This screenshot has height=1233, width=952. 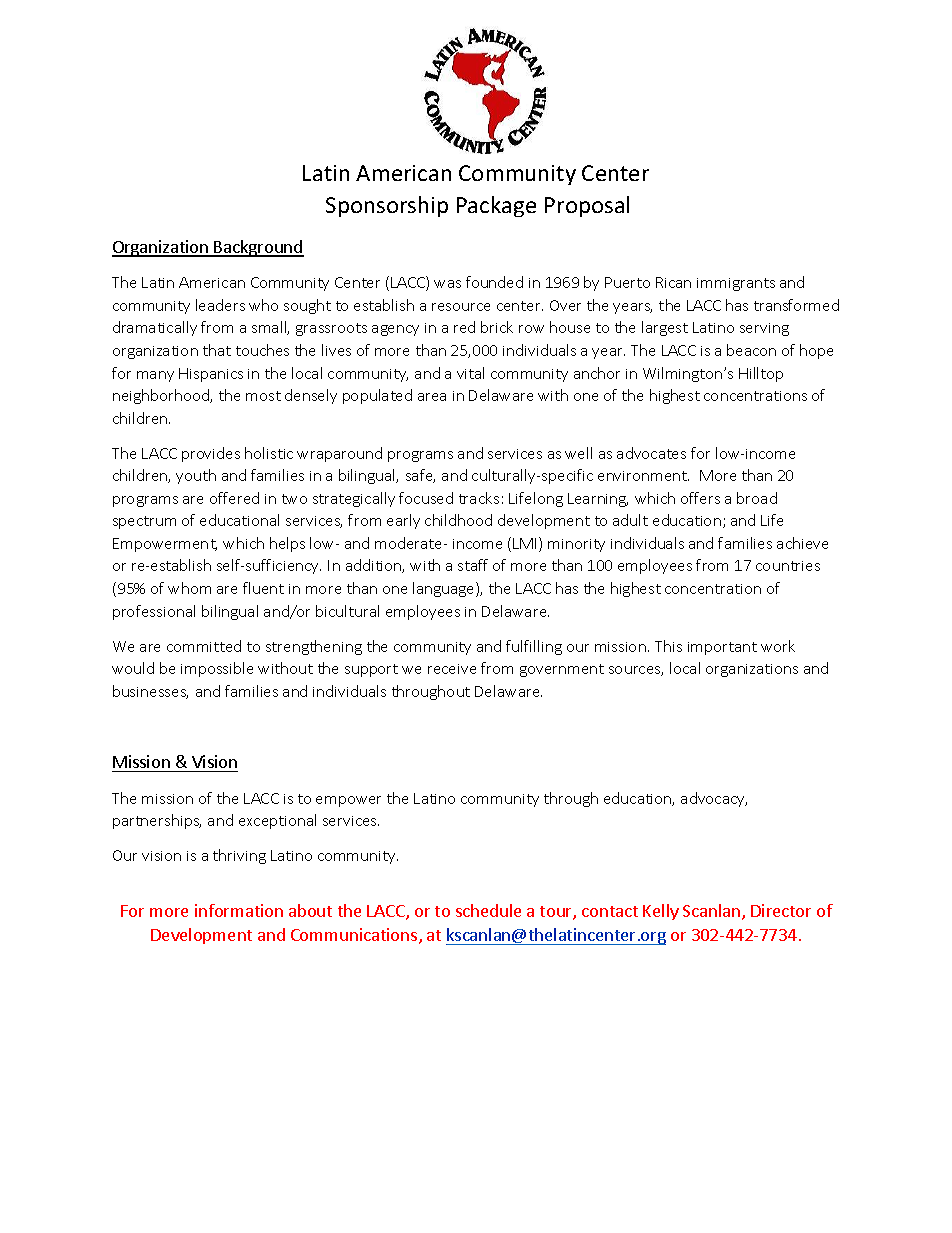 I want to click on immigrants, so click(x=736, y=284).
